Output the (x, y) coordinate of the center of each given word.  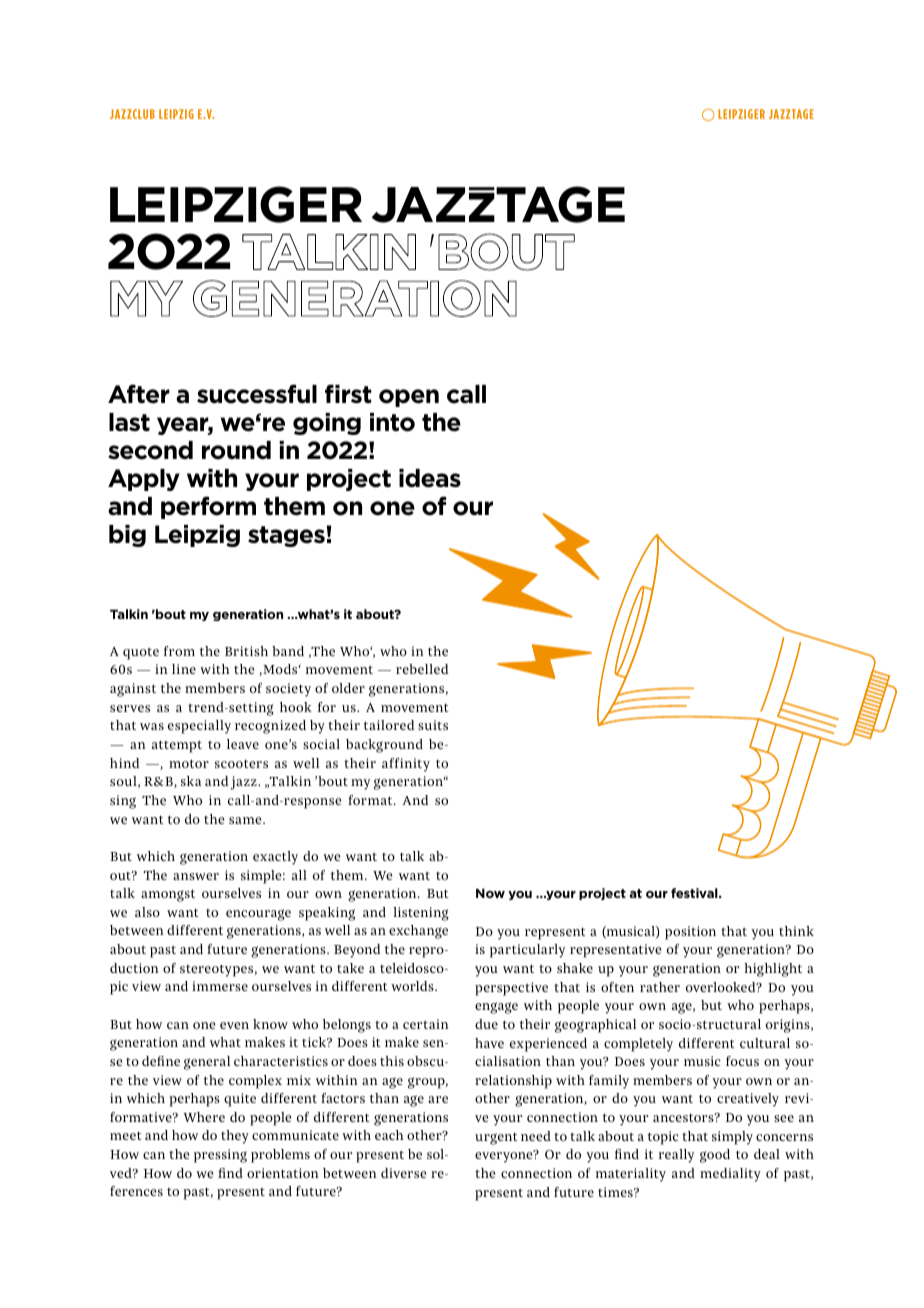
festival (695, 893)
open (409, 398)
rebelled (422, 669)
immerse (220, 986)
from (179, 651)
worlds (413, 986)
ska (191, 781)
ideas (430, 478)
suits (433, 725)
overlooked (722, 987)
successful (257, 394)
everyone (505, 1157)
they (235, 1137)
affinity (406, 765)
